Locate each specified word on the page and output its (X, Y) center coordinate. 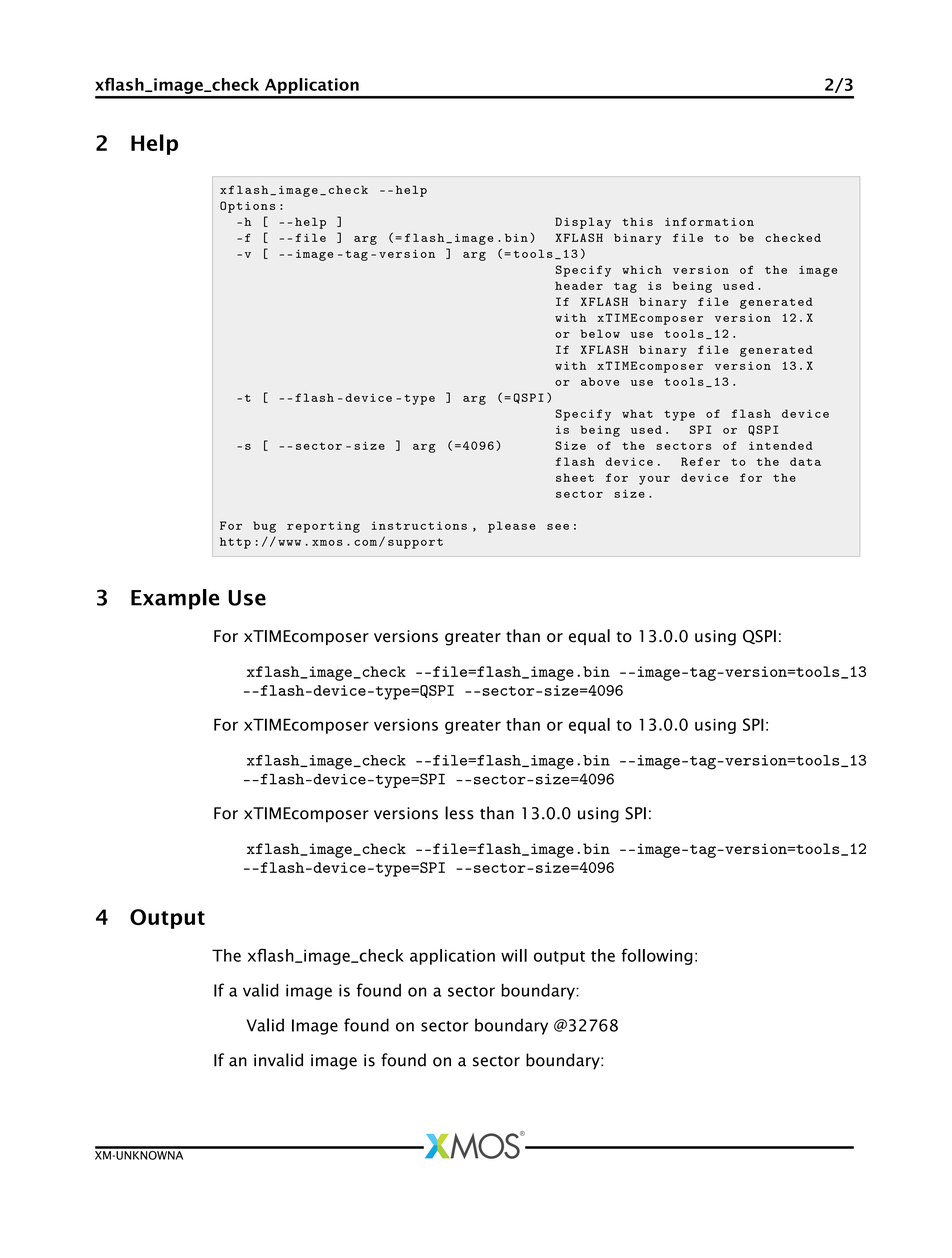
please (511, 527)
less (459, 813)
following (657, 956)
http (235, 543)
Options (247, 207)
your (654, 480)
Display (583, 223)
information (709, 221)
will (514, 955)
